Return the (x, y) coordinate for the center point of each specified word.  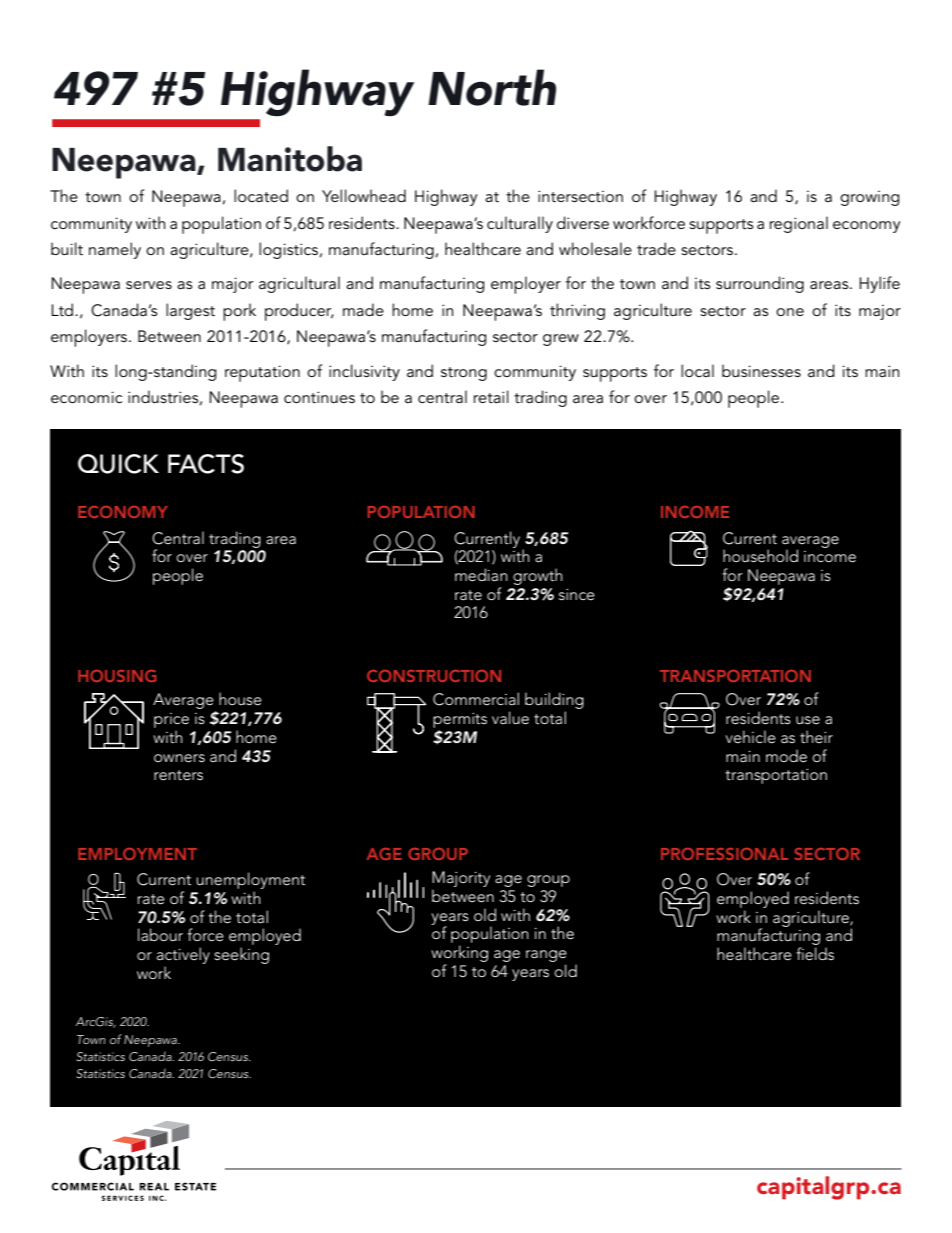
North (492, 87)
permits (460, 720)
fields (815, 954)
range (546, 957)
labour (160, 934)
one (790, 312)
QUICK (118, 464)
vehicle (750, 736)
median (481, 575)
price (171, 720)
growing (869, 198)
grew (561, 340)
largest (190, 311)
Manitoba (290, 159)
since (577, 594)
